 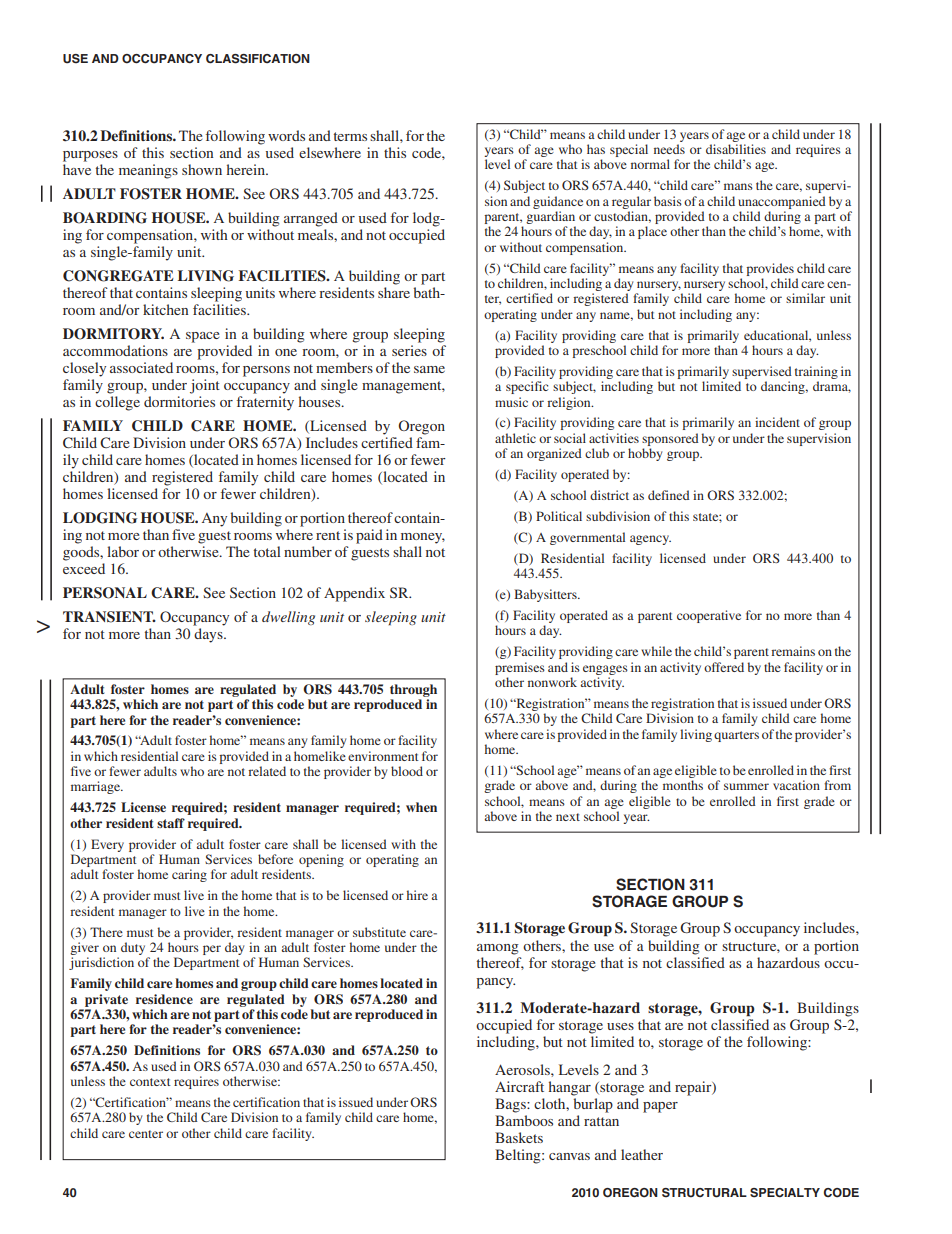 What do you see at coordinates (660, 1107) in the page?
I see `paper` at bounding box center [660, 1107].
